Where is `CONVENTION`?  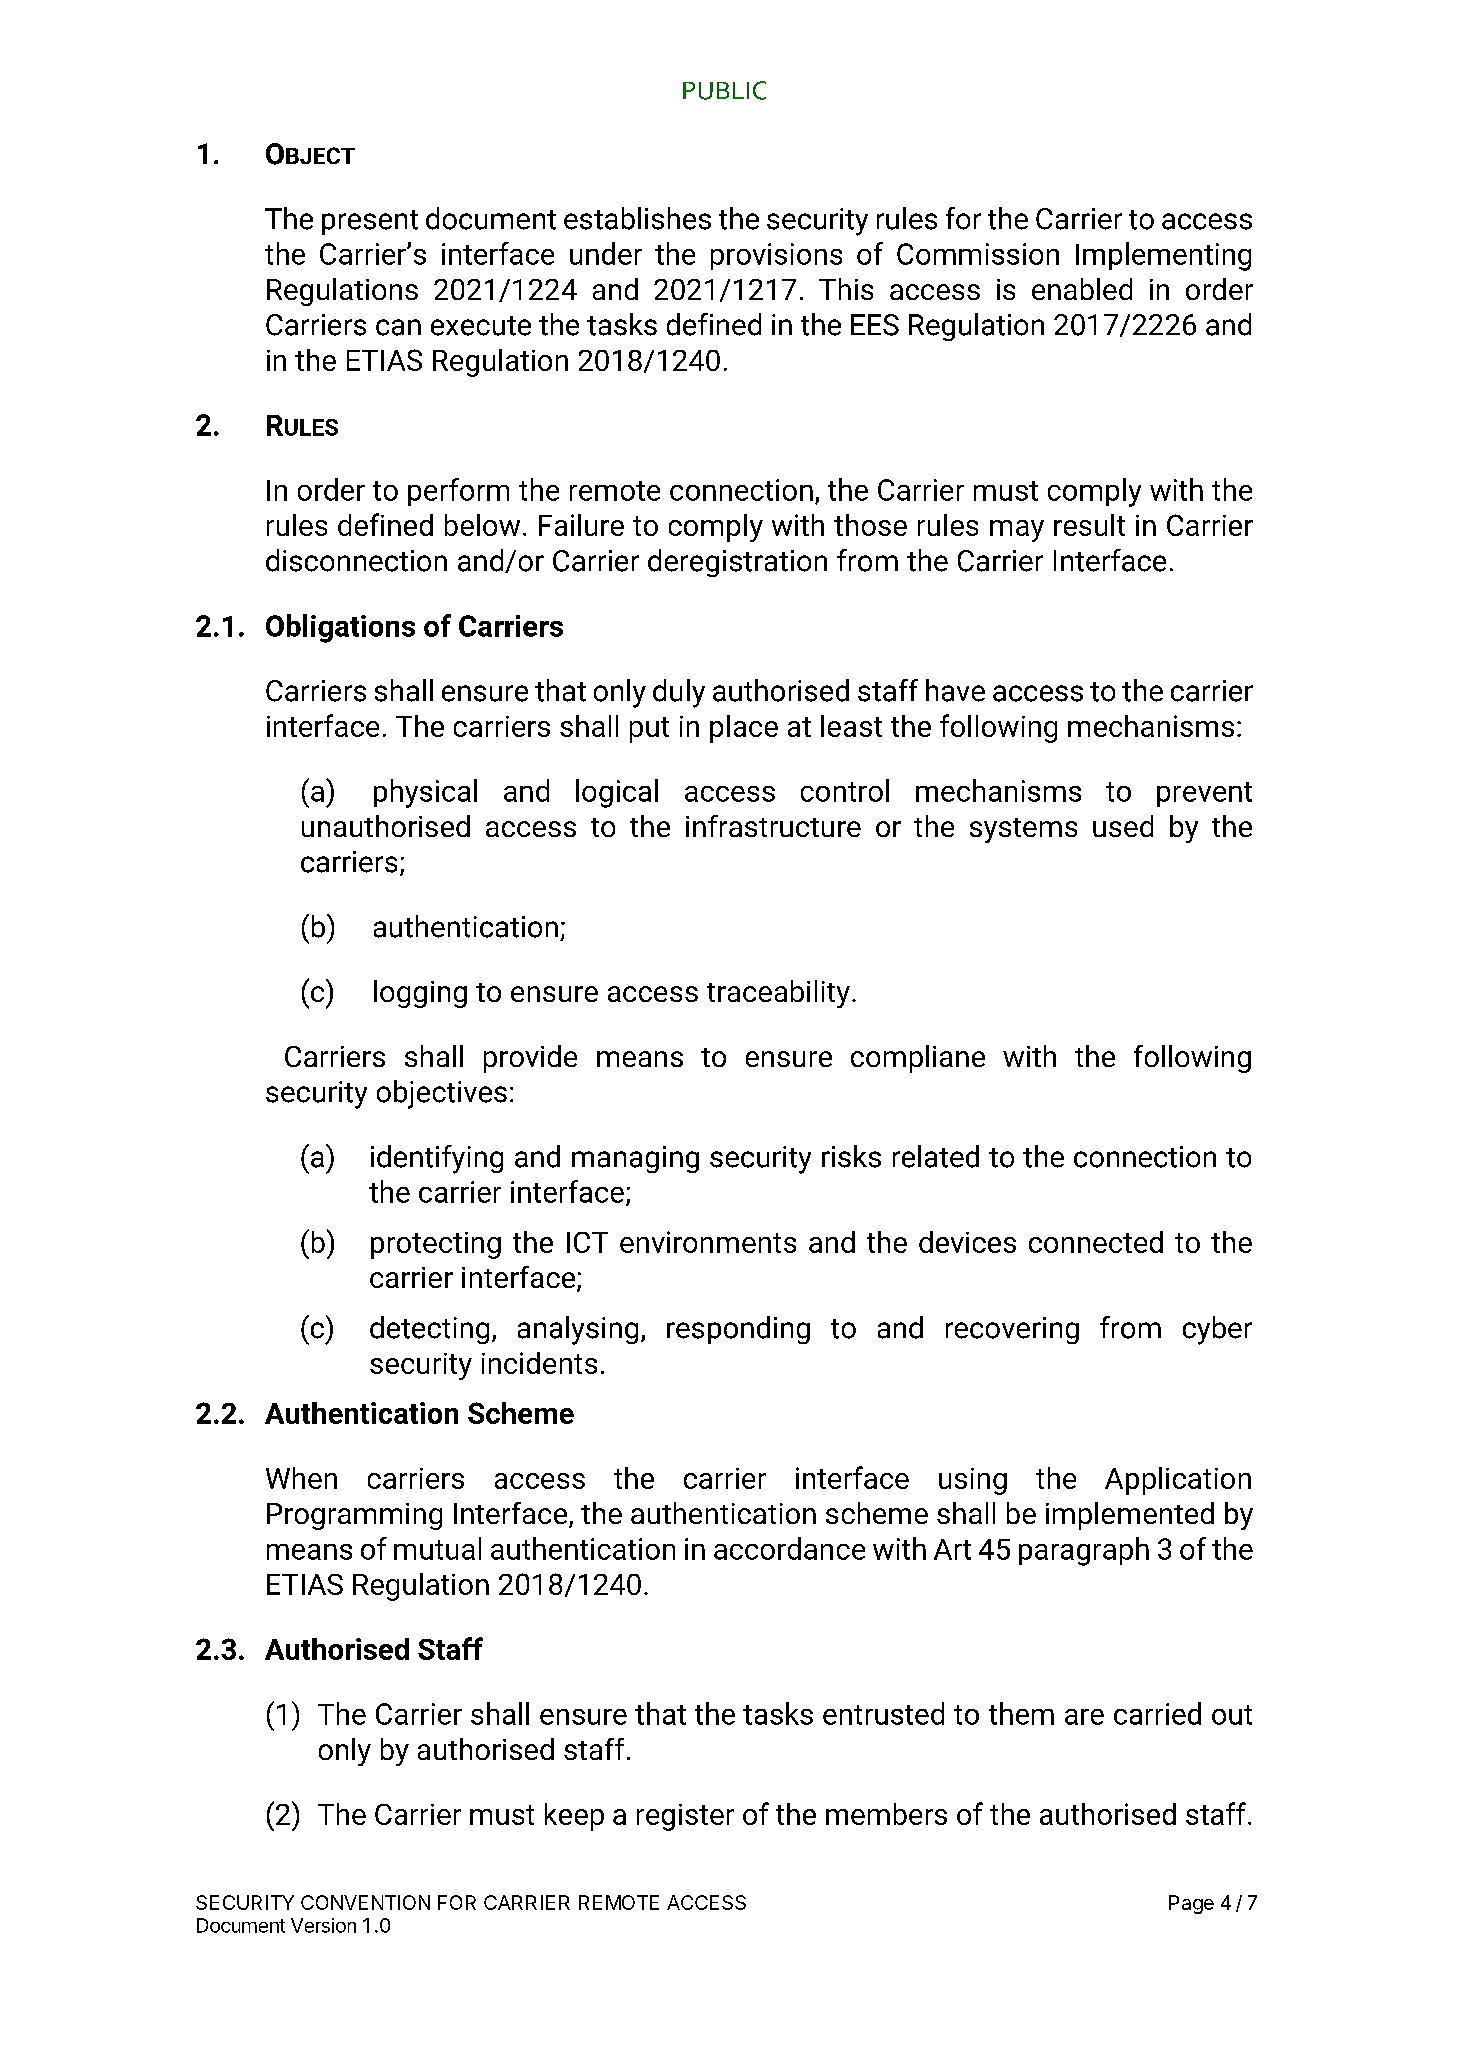
CONVENTION is located at coordinates (365, 1902).
